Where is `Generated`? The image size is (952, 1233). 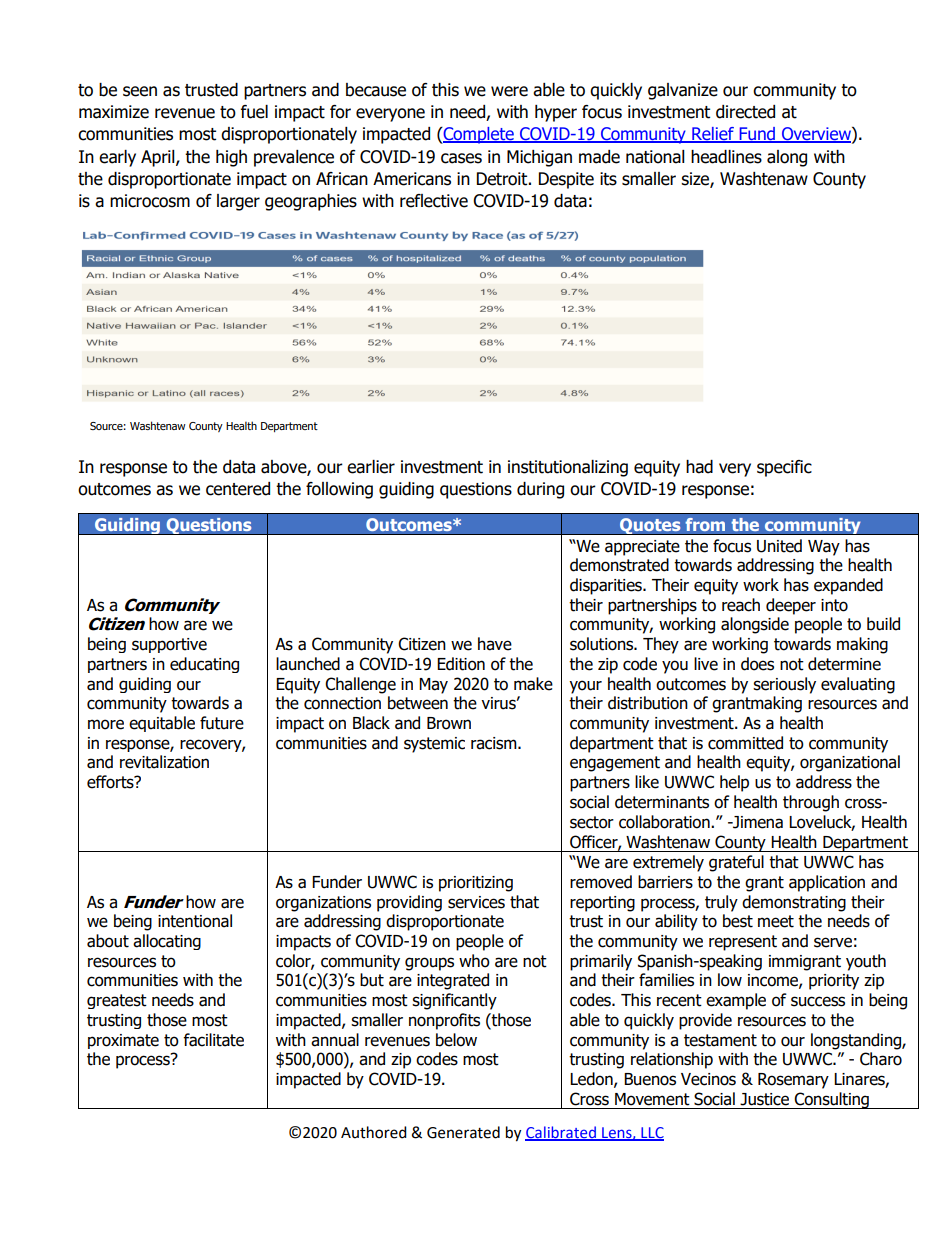 Generated is located at coordinates (463, 1132).
